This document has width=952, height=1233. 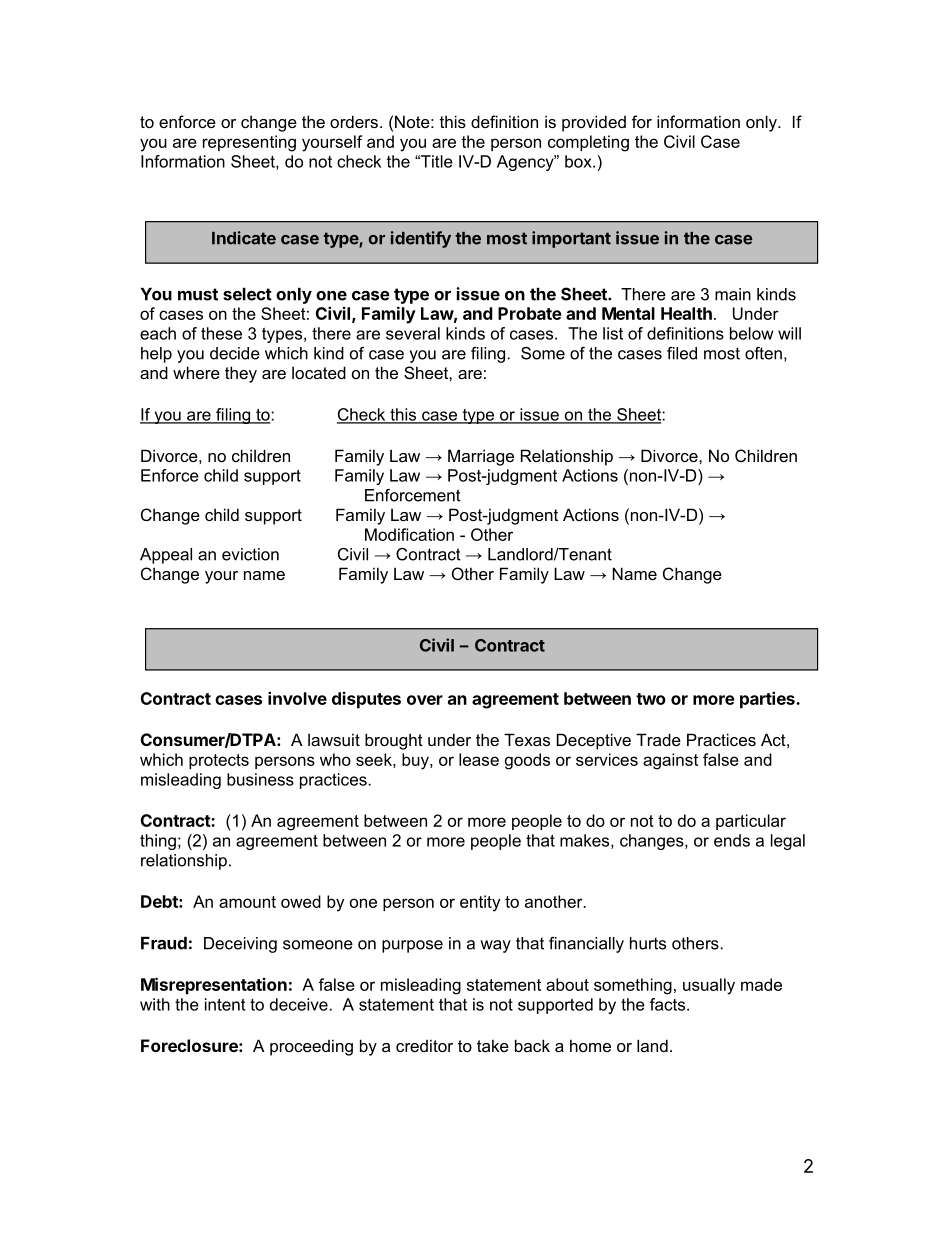 What do you see at coordinates (579, 161) in the document?
I see `box` at bounding box center [579, 161].
